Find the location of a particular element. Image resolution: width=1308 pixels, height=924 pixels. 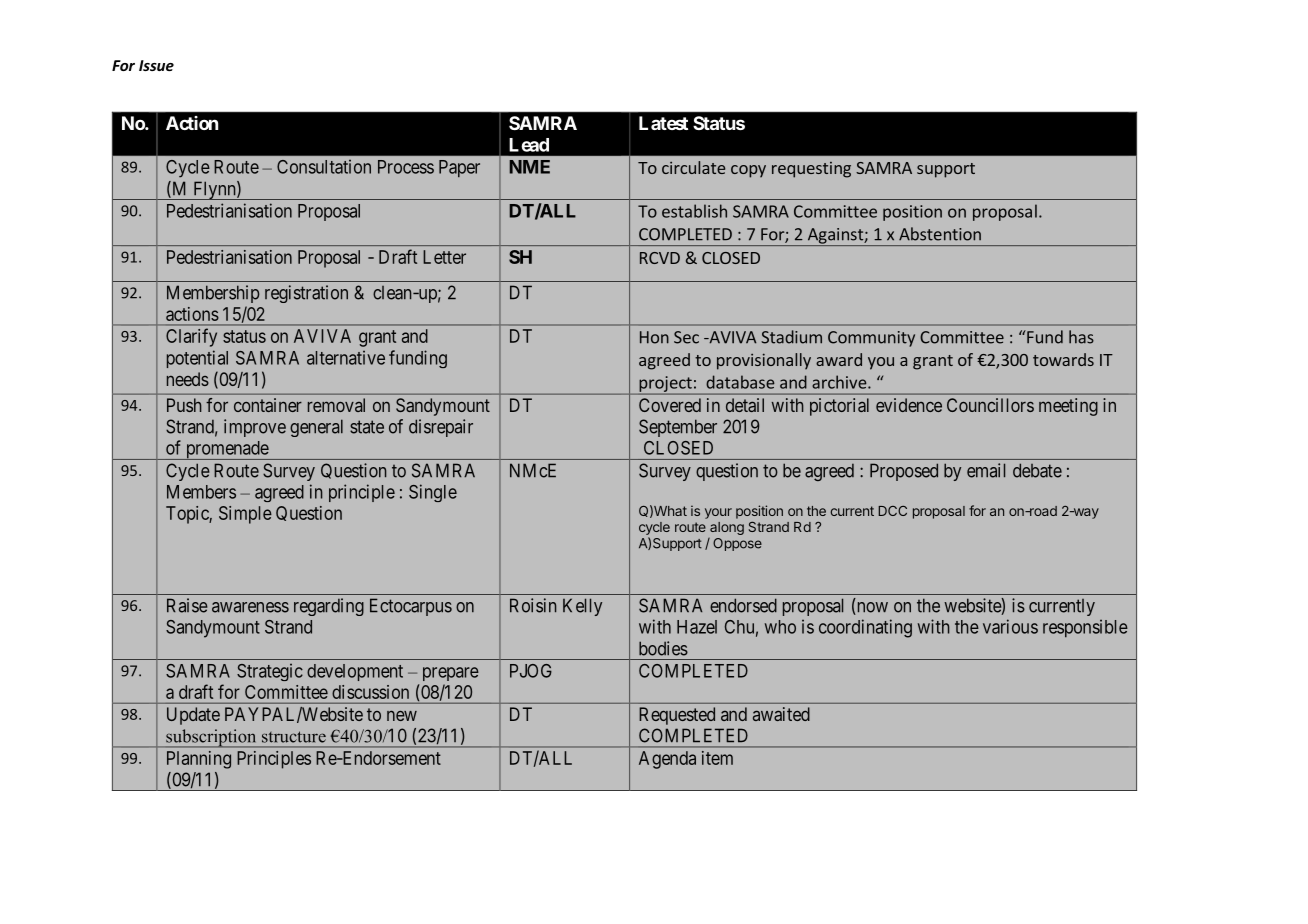

Councillors is located at coordinates (990, 405).
